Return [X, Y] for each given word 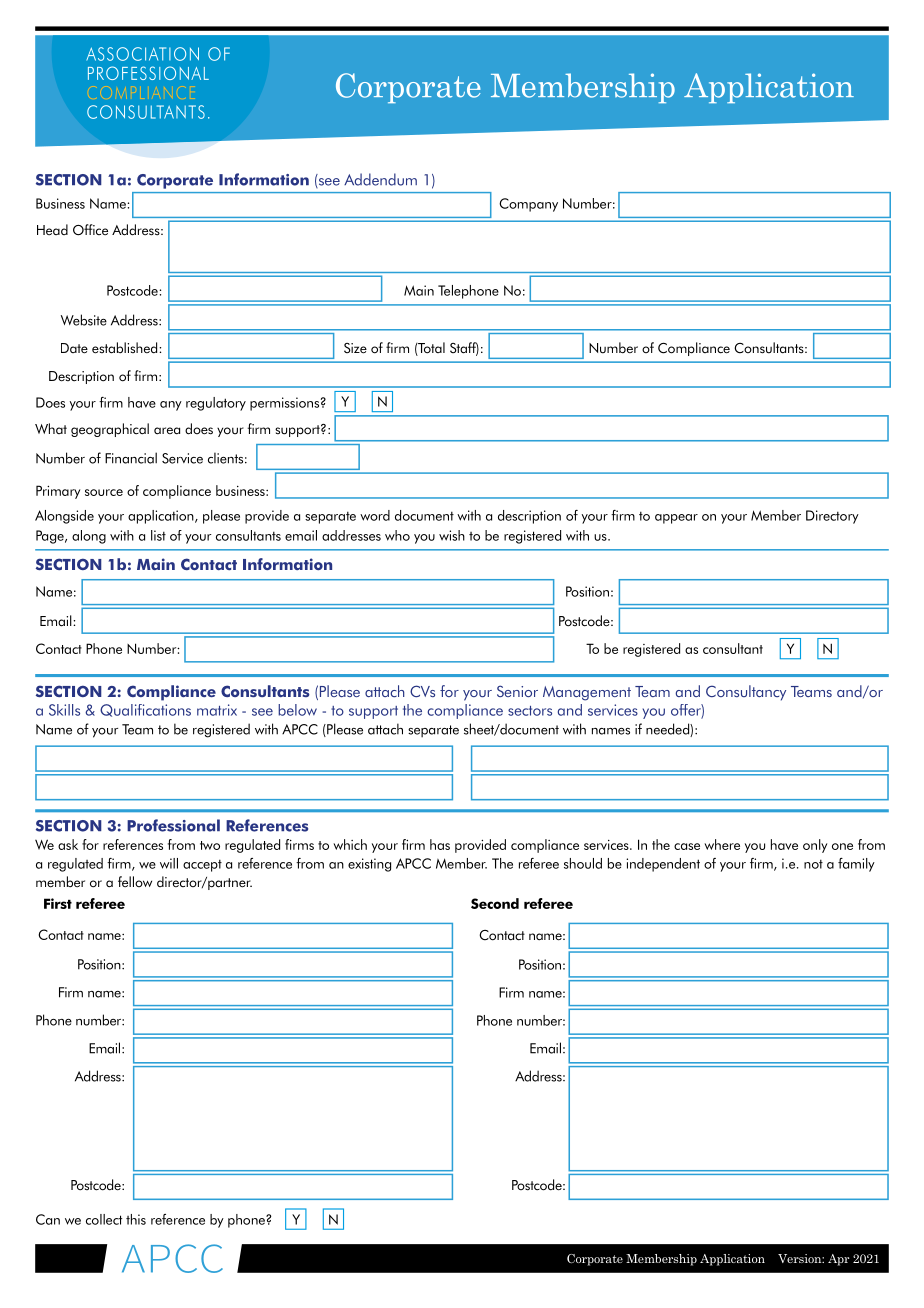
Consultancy [746, 693]
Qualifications [145, 710]
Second [495, 903]
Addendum [380, 179]
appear [676, 519]
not [813, 864]
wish [452, 535]
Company [528, 205]
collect [104, 1219]
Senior [517, 691]
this [136, 1219]
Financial [131, 458]
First [58, 903]
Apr [839, 1260]
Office [90, 230]
